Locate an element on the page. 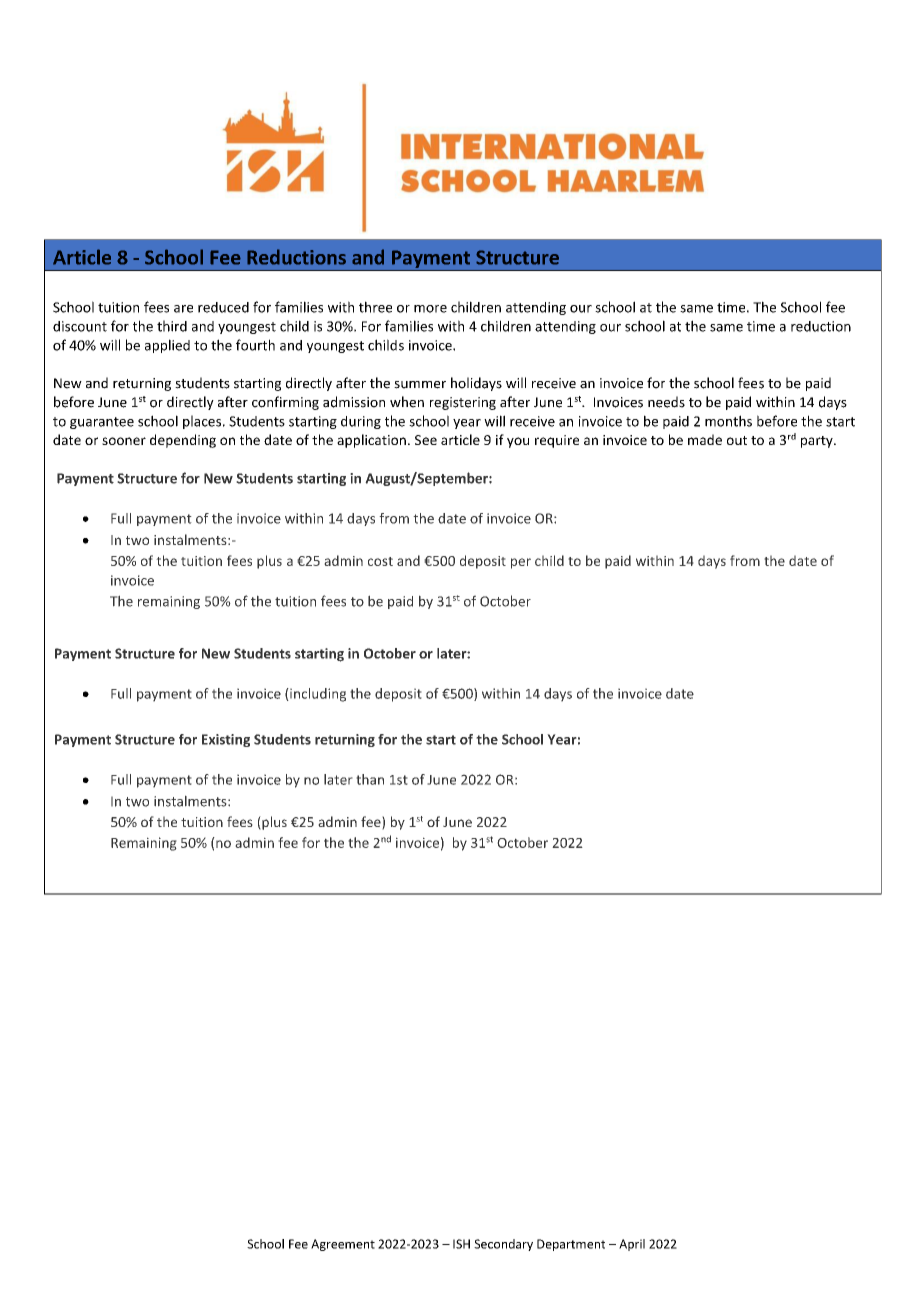 This image has width=924, height=1308. April is located at coordinates (632, 1245).
